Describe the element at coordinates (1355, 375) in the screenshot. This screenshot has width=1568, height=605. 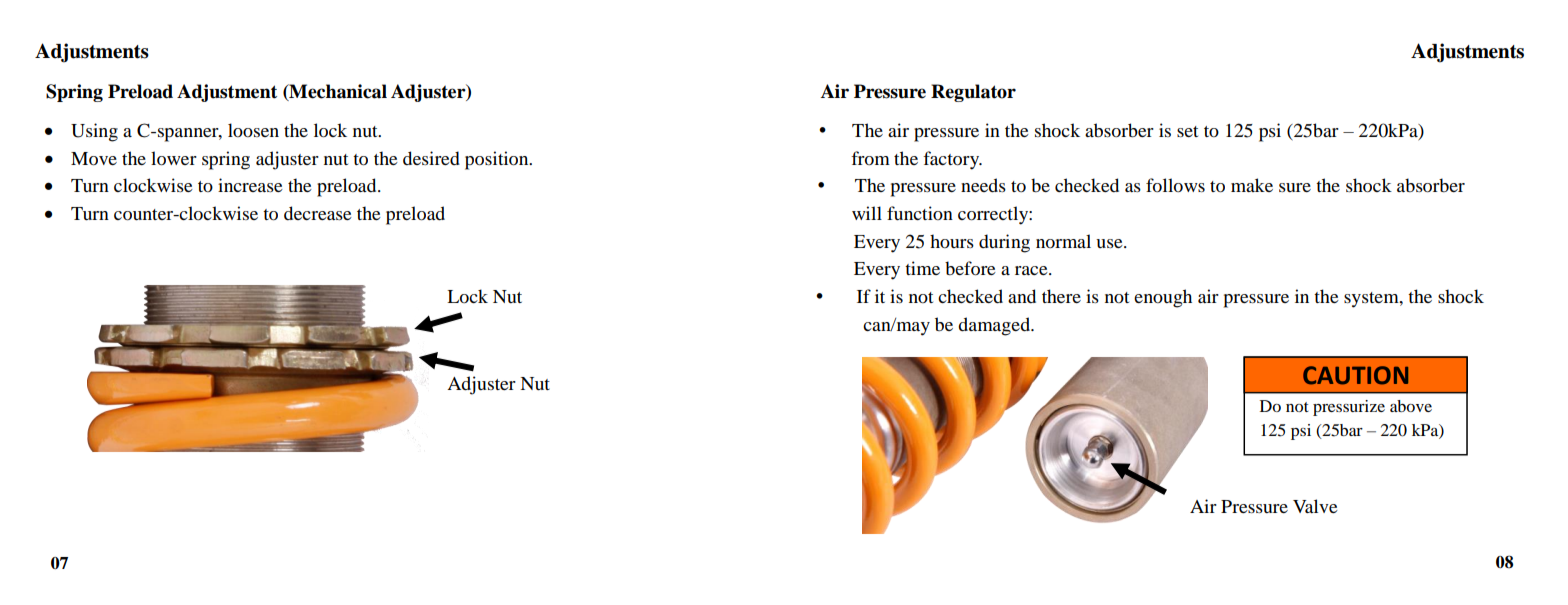
I see `CAUTION` at that location.
